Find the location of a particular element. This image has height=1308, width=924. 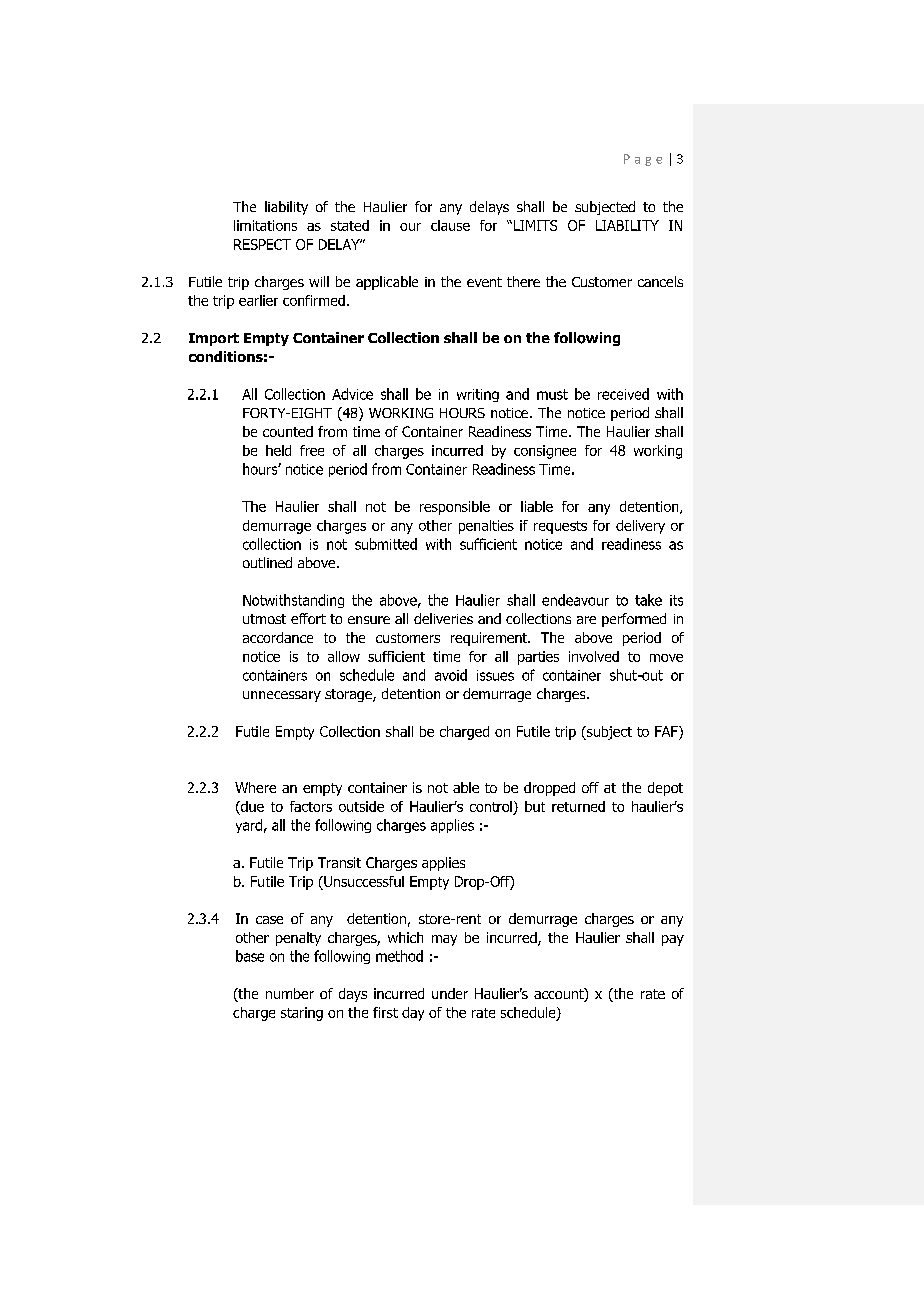

responsible is located at coordinates (455, 508).
